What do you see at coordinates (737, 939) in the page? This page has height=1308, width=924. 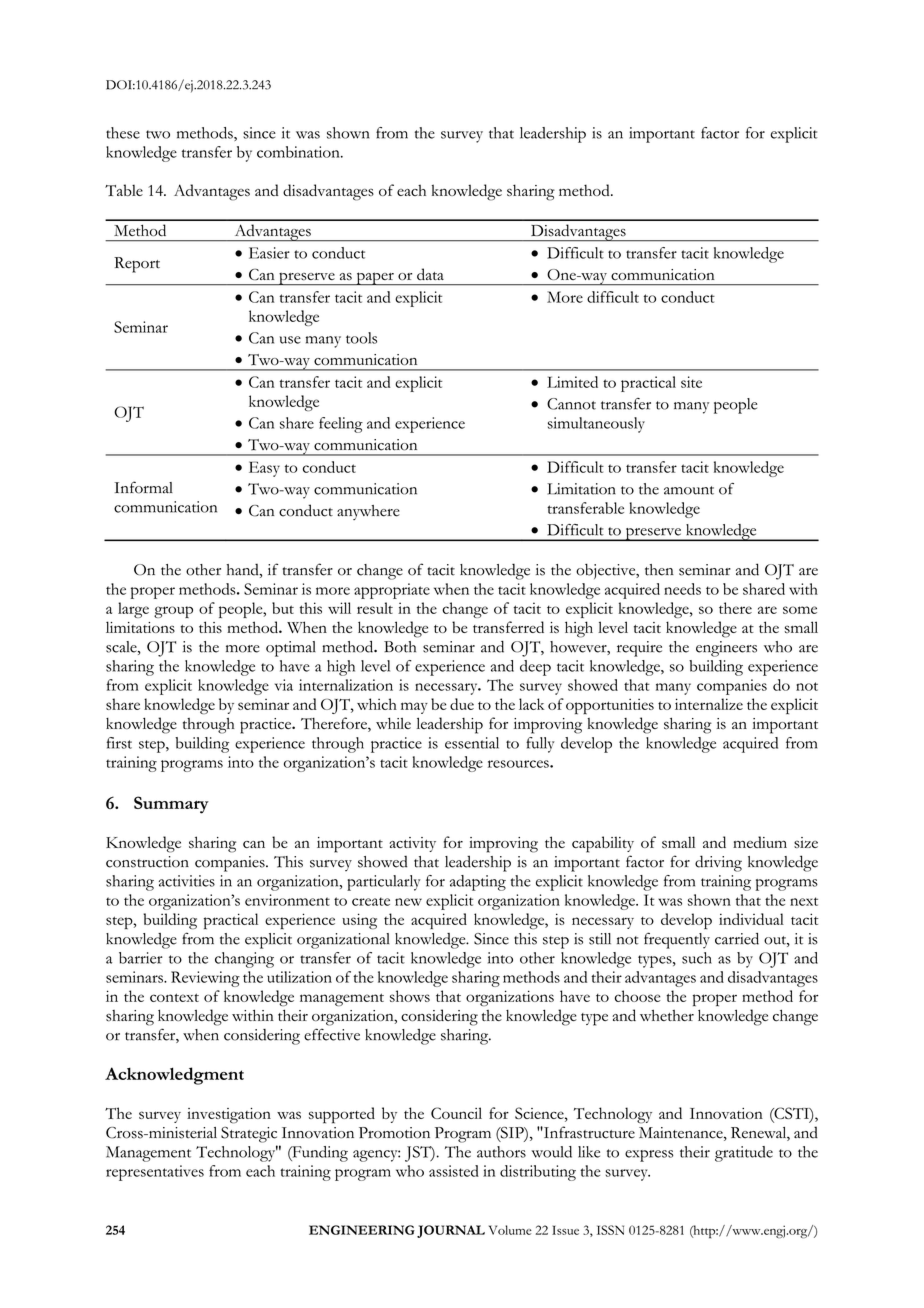 I see `carried` at bounding box center [737, 939].
